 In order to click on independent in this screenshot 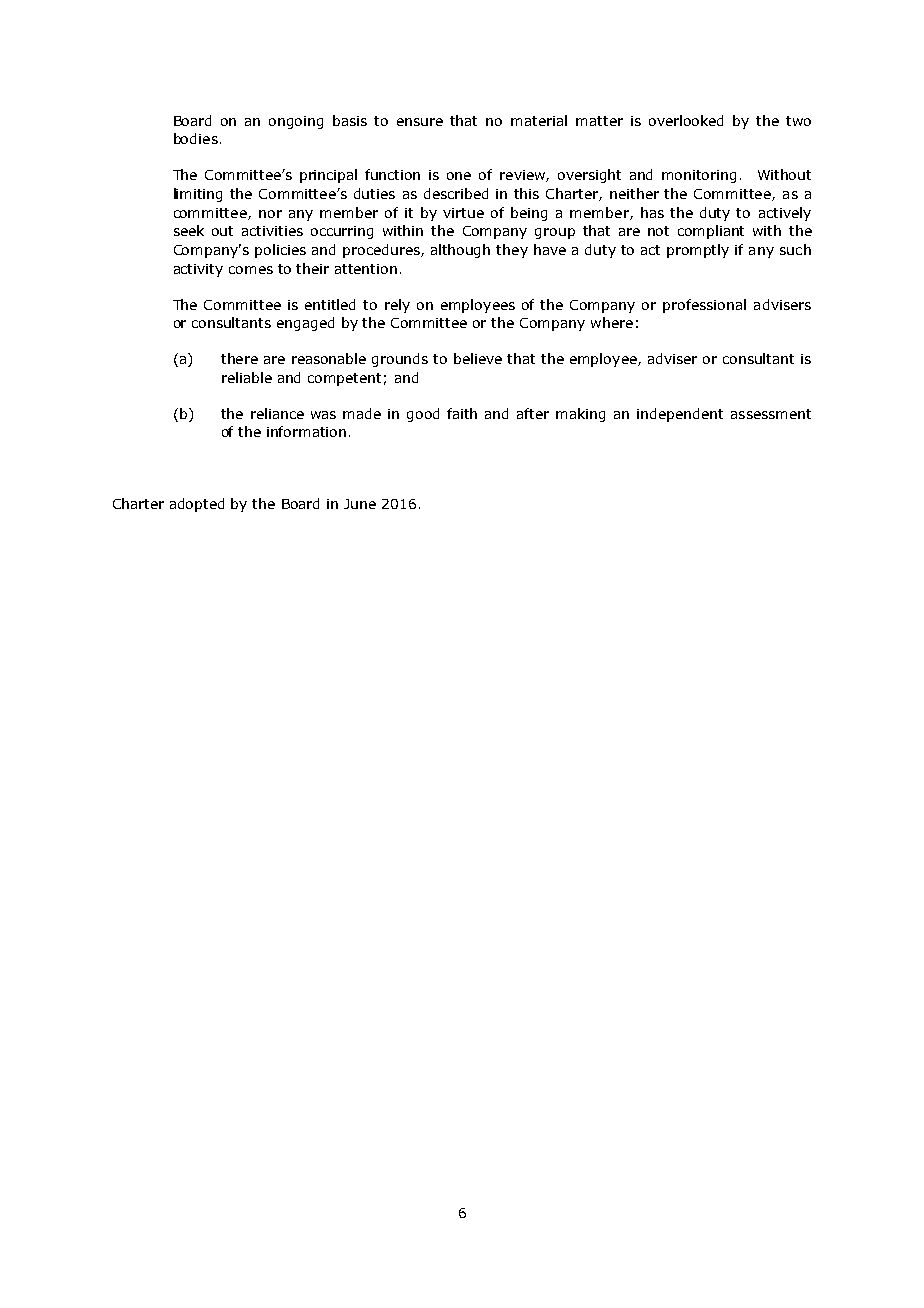, I will do `click(680, 415)`.
